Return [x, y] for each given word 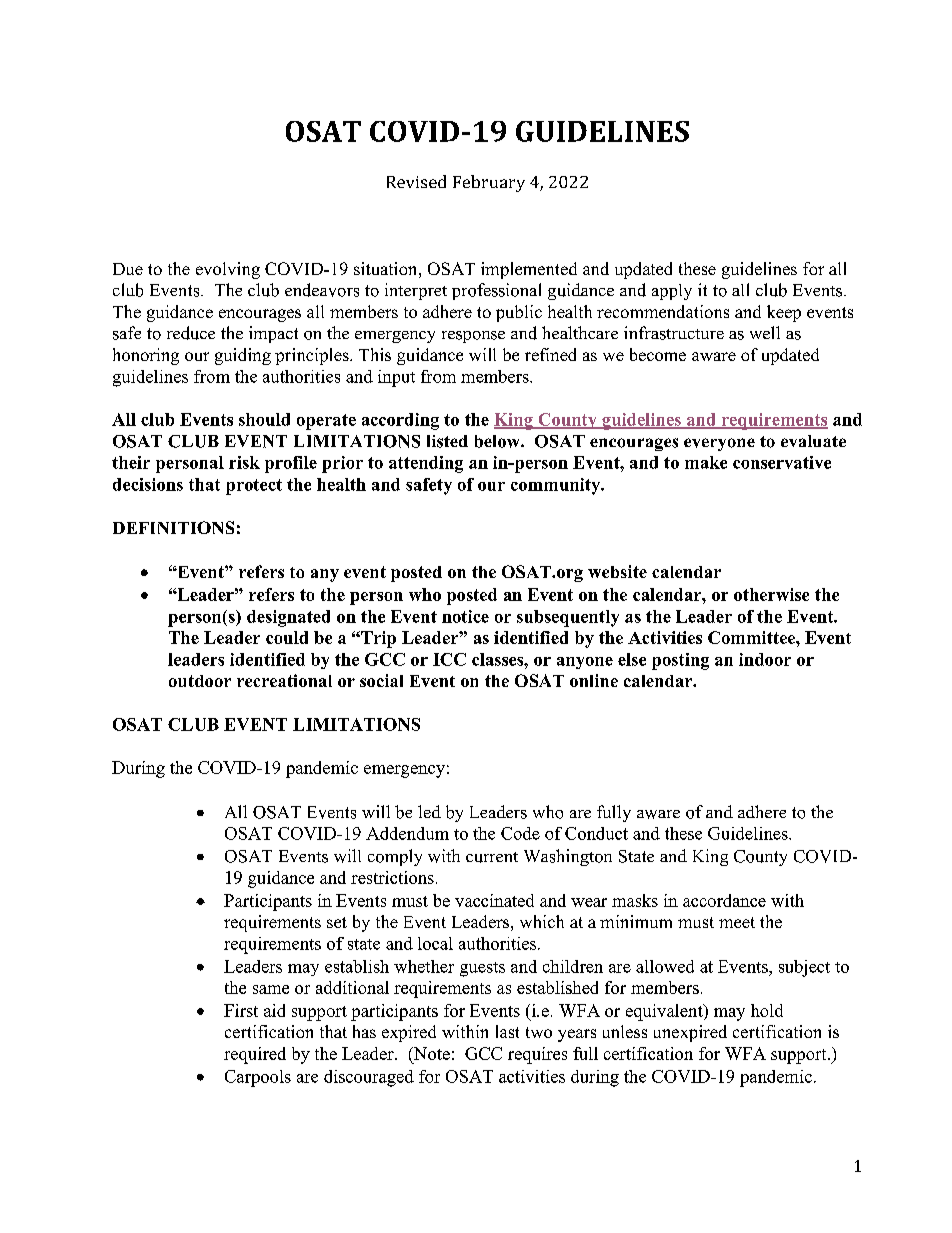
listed [447, 441]
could [287, 637]
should [264, 419]
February [489, 183]
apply [672, 292]
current [492, 857]
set [337, 922]
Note [430, 1054]
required [255, 1055]
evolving [228, 270]
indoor [765, 659]
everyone [719, 444]
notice [465, 616]
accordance [724, 900]
